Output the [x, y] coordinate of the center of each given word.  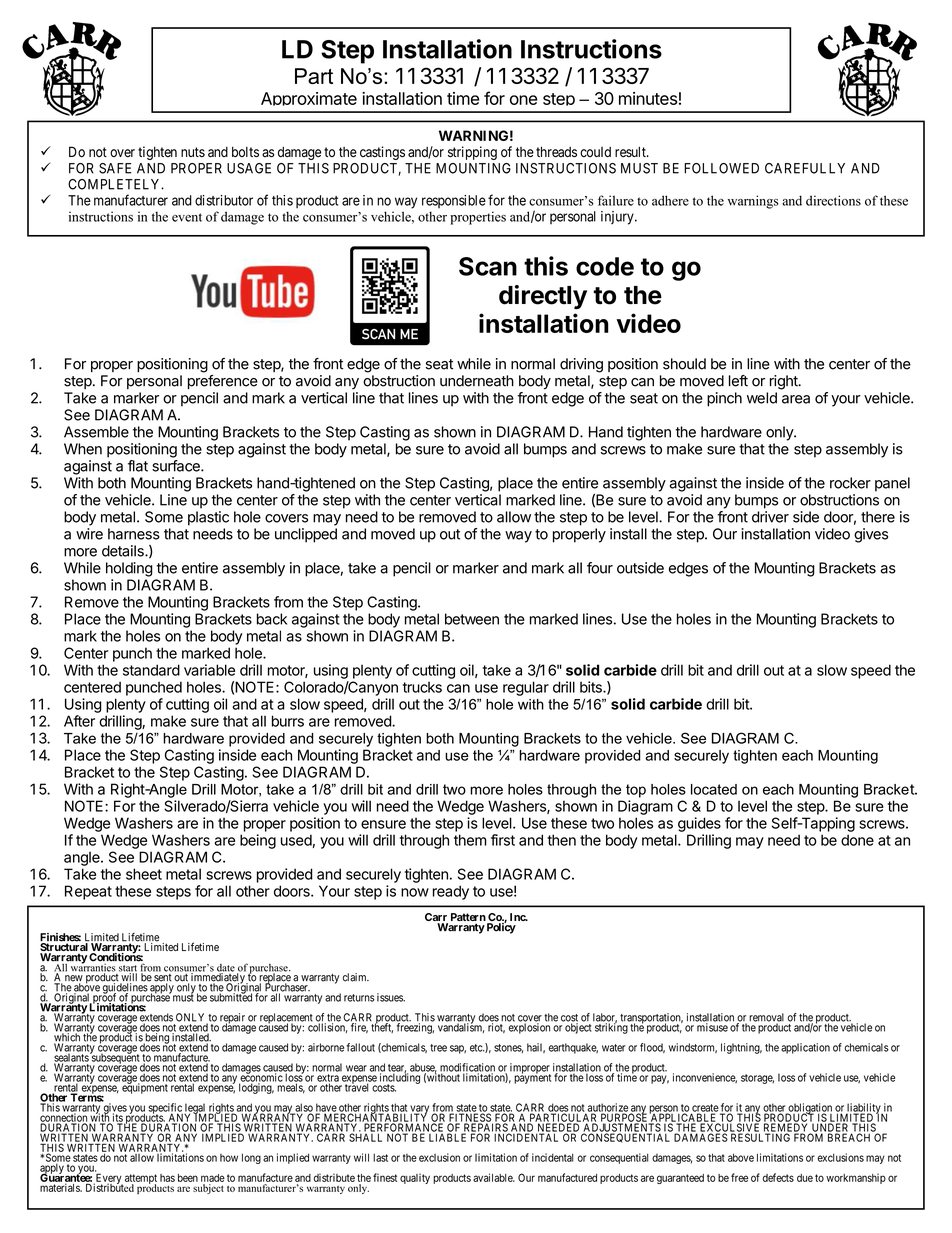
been [188, 1178]
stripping [472, 153]
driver [770, 517]
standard [151, 670]
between [472, 619]
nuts [193, 152]
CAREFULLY [805, 168]
